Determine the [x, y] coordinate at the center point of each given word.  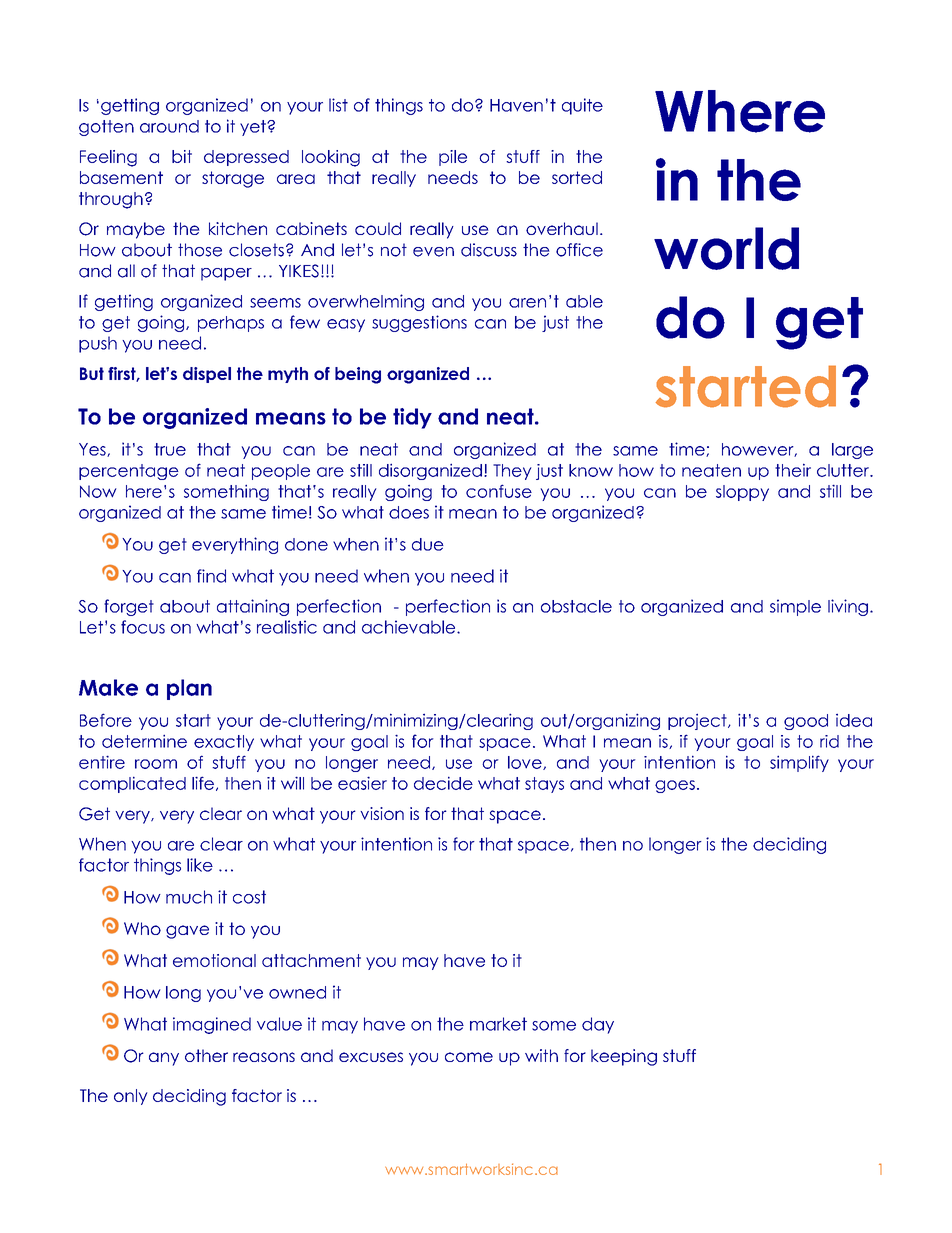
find [211, 576]
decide [443, 783]
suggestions [419, 323]
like [200, 865]
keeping [624, 1057]
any [164, 1059]
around [169, 126]
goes [675, 786]
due [428, 544]
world [726, 248]
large [852, 451]
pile [453, 158]
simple [795, 607]
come [469, 1057]
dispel [207, 375]
